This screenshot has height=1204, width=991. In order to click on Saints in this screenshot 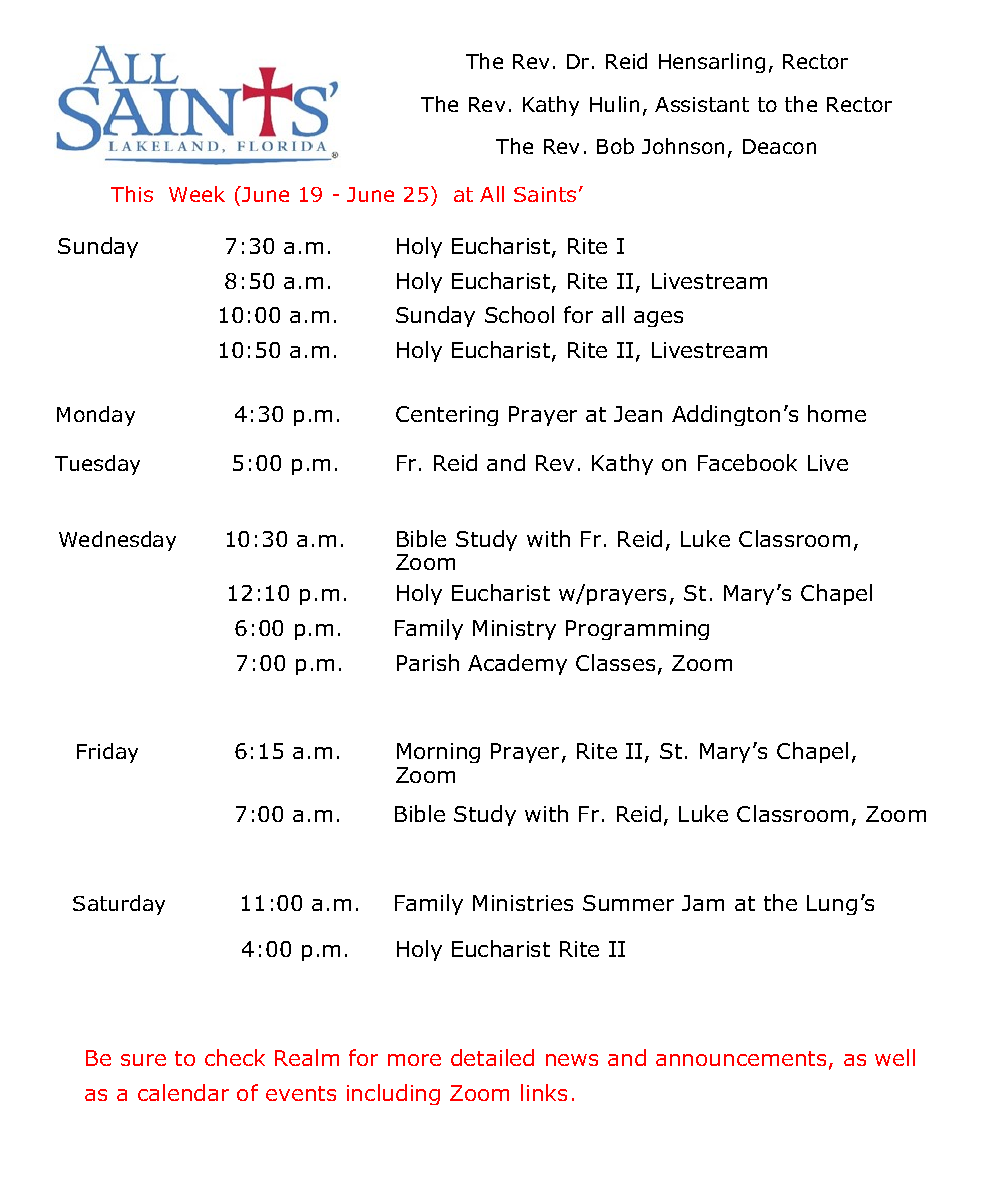, I will do `click(545, 194)`.
